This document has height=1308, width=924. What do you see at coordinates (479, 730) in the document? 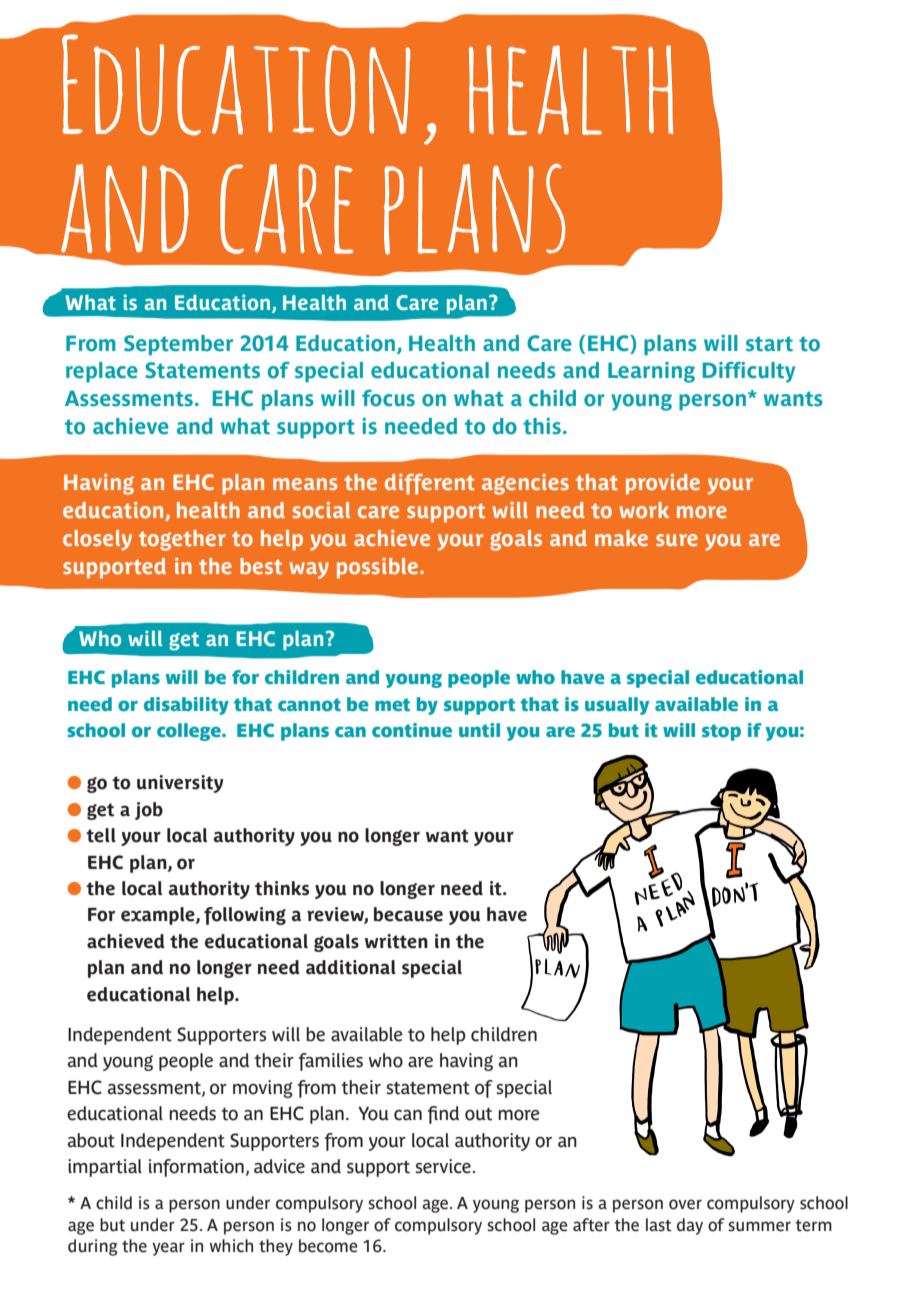
I see `until` at bounding box center [479, 730].
